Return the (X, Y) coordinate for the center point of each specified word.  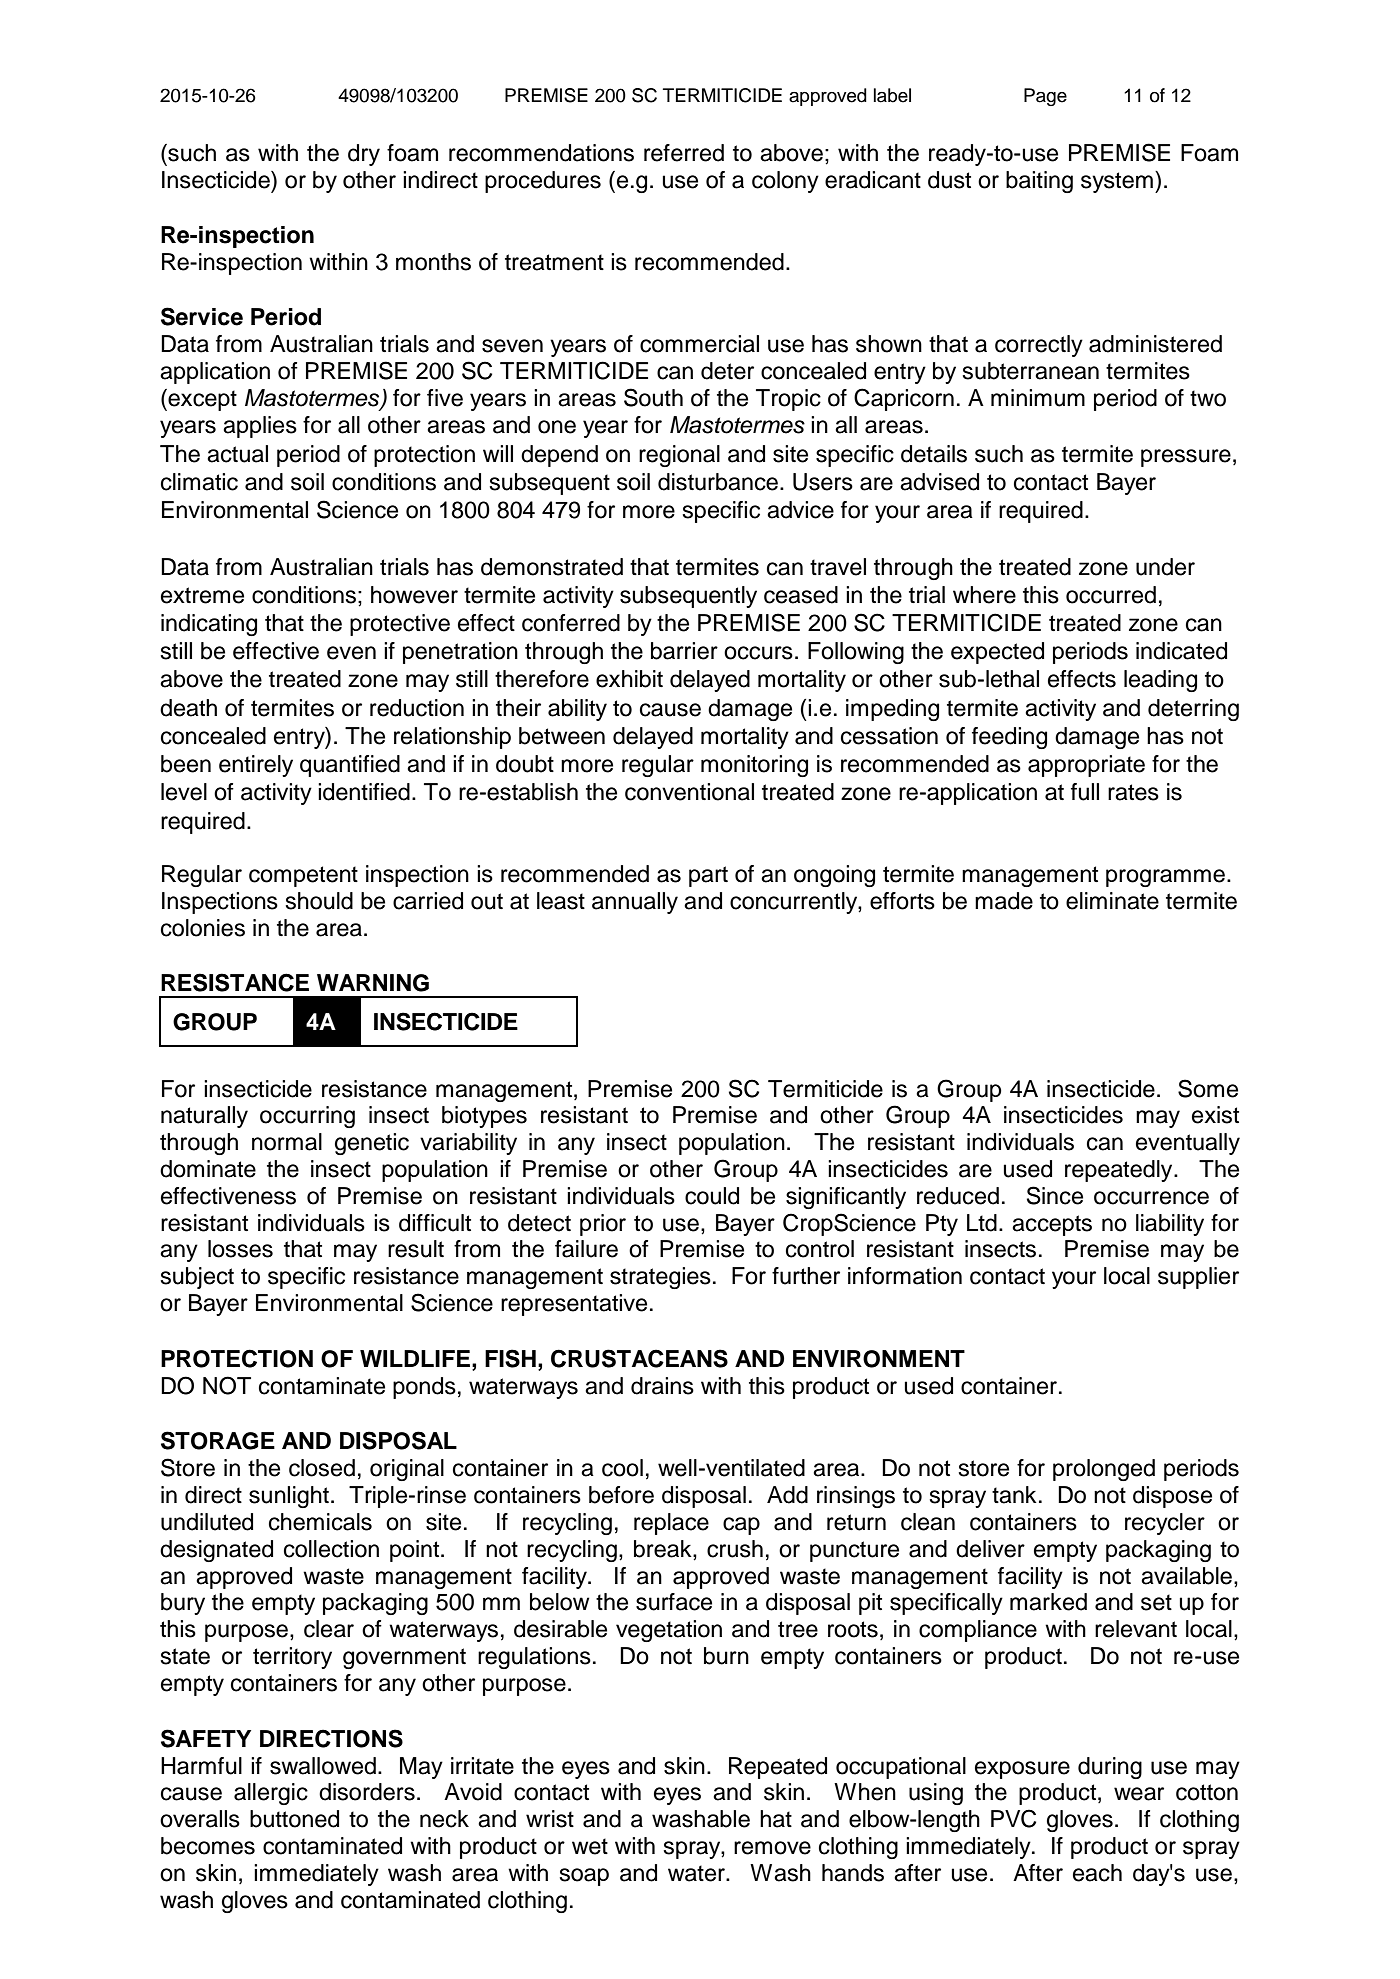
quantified (350, 766)
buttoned (294, 1819)
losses (240, 1249)
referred (684, 153)
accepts (1052, 1225)
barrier (684, 651)
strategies (660, 1278)
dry (364, 155)
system (1117, 182)
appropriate (1086, 766)
